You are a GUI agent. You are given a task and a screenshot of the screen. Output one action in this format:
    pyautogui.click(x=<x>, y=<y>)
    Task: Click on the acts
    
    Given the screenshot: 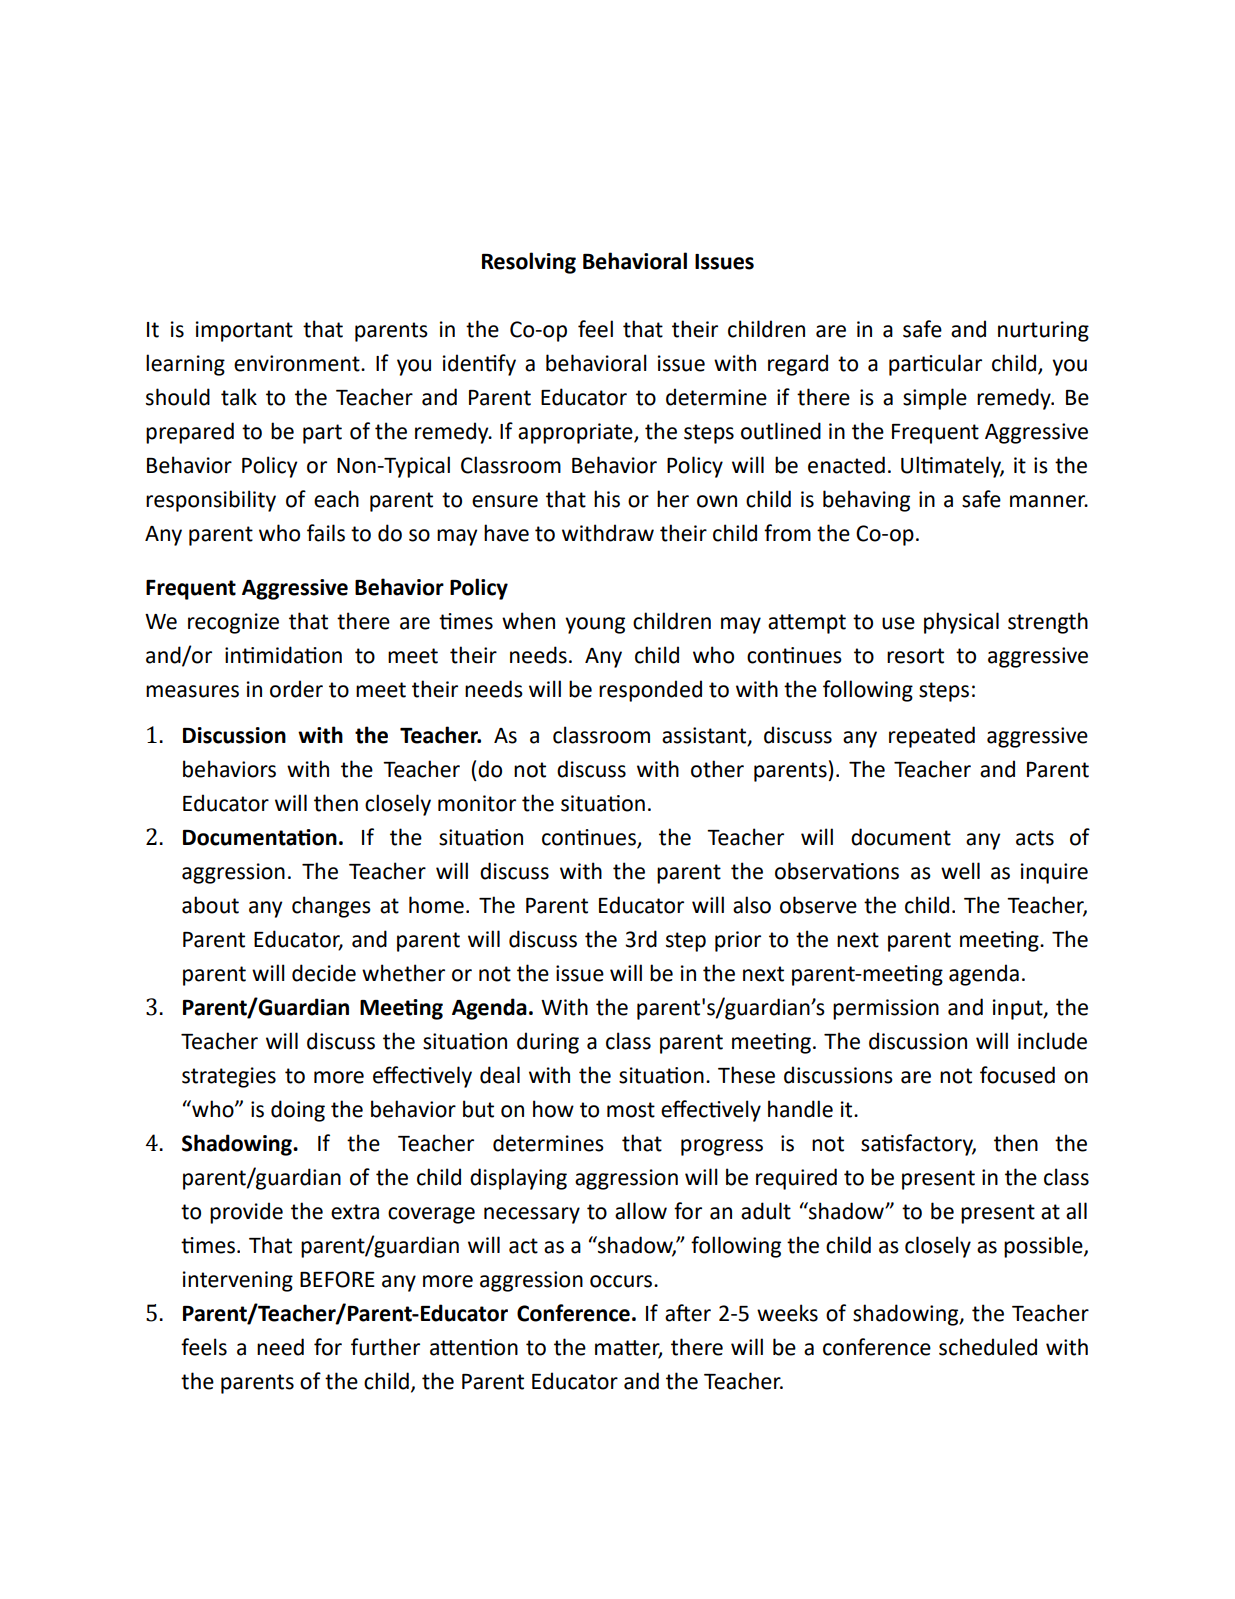 What is the action you would take?
    pyautogui.click(x=1035, y=838)
